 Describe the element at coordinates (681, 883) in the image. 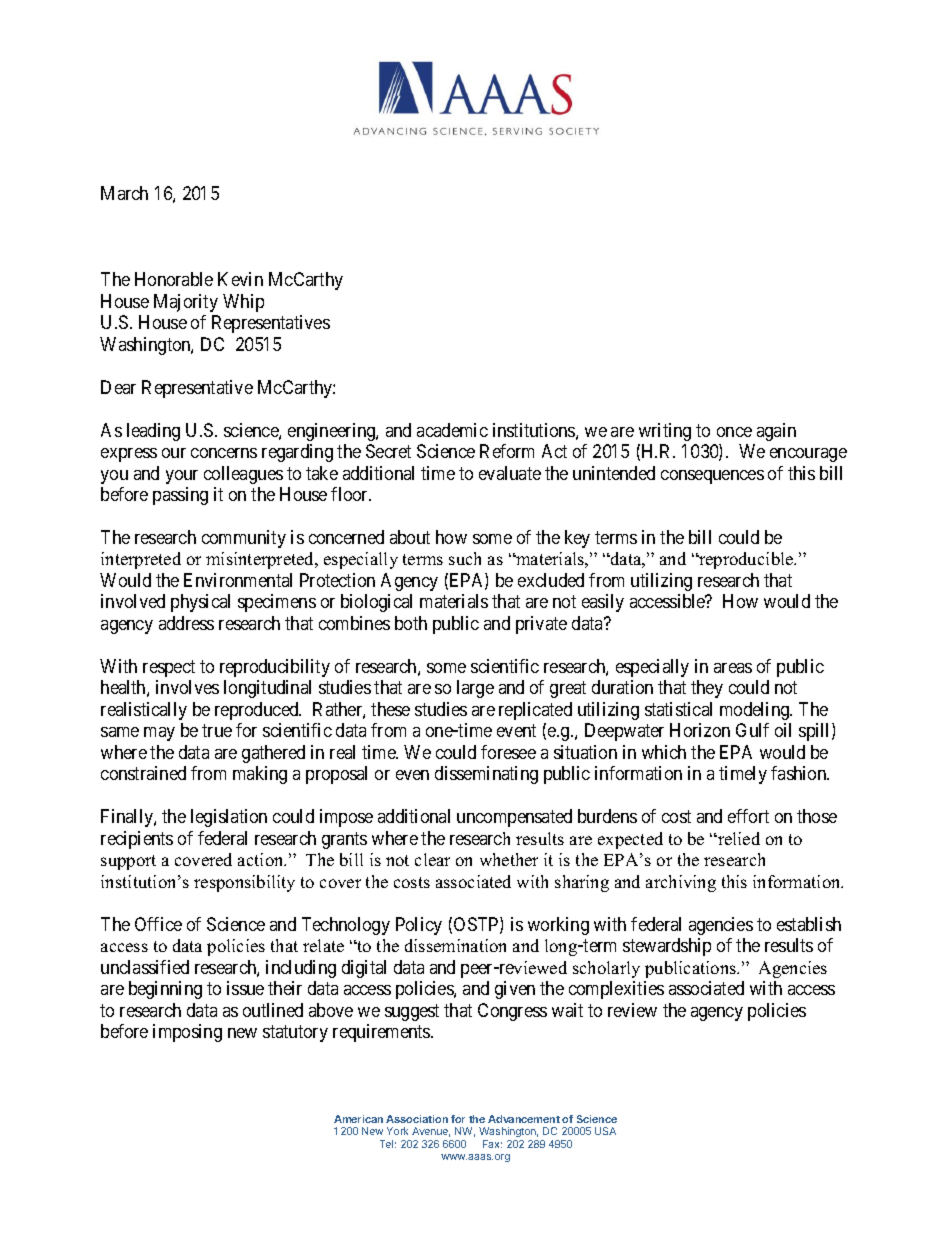

I see `archiving` at that location.
